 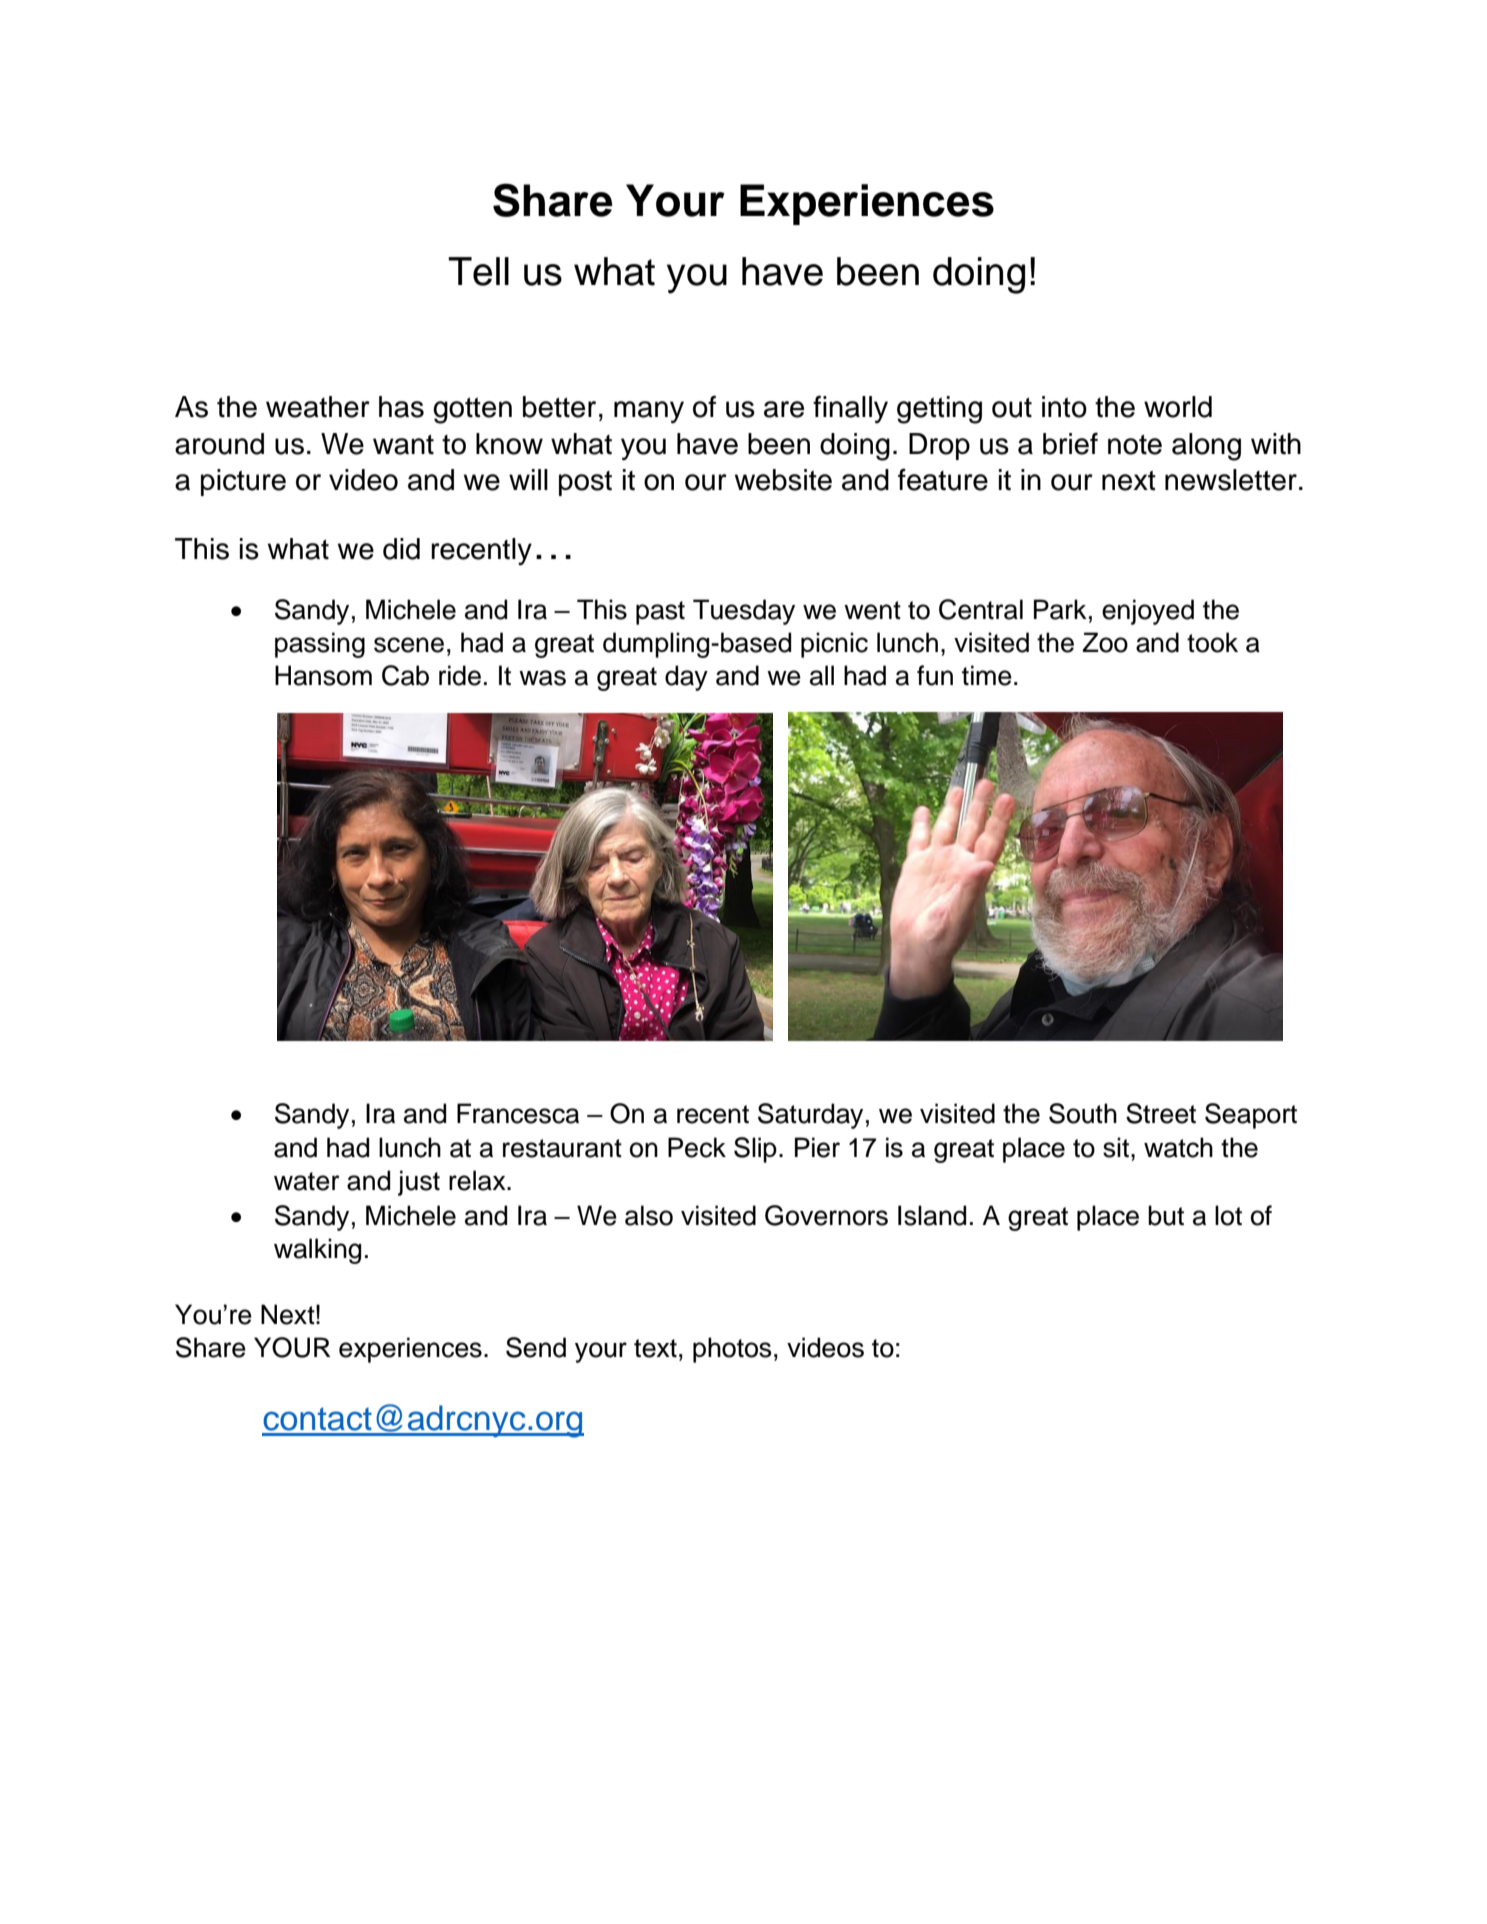 What do you see at coordinates (732, 1350) in the screenshot?
I see `photos` at bounding box center [732, 1350].
